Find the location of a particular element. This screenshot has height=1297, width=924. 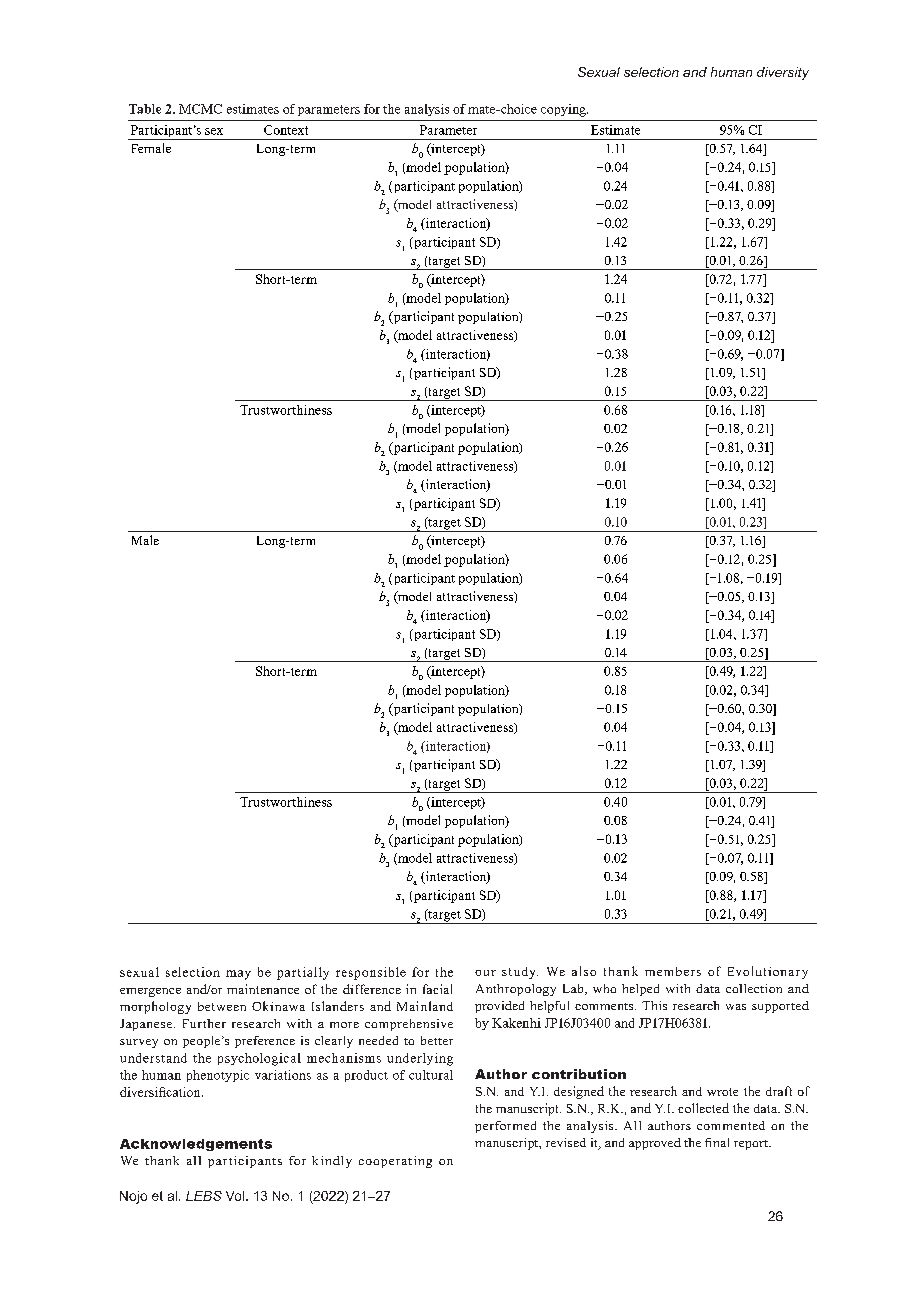

MCMC is located at coordinates (200, 109).
